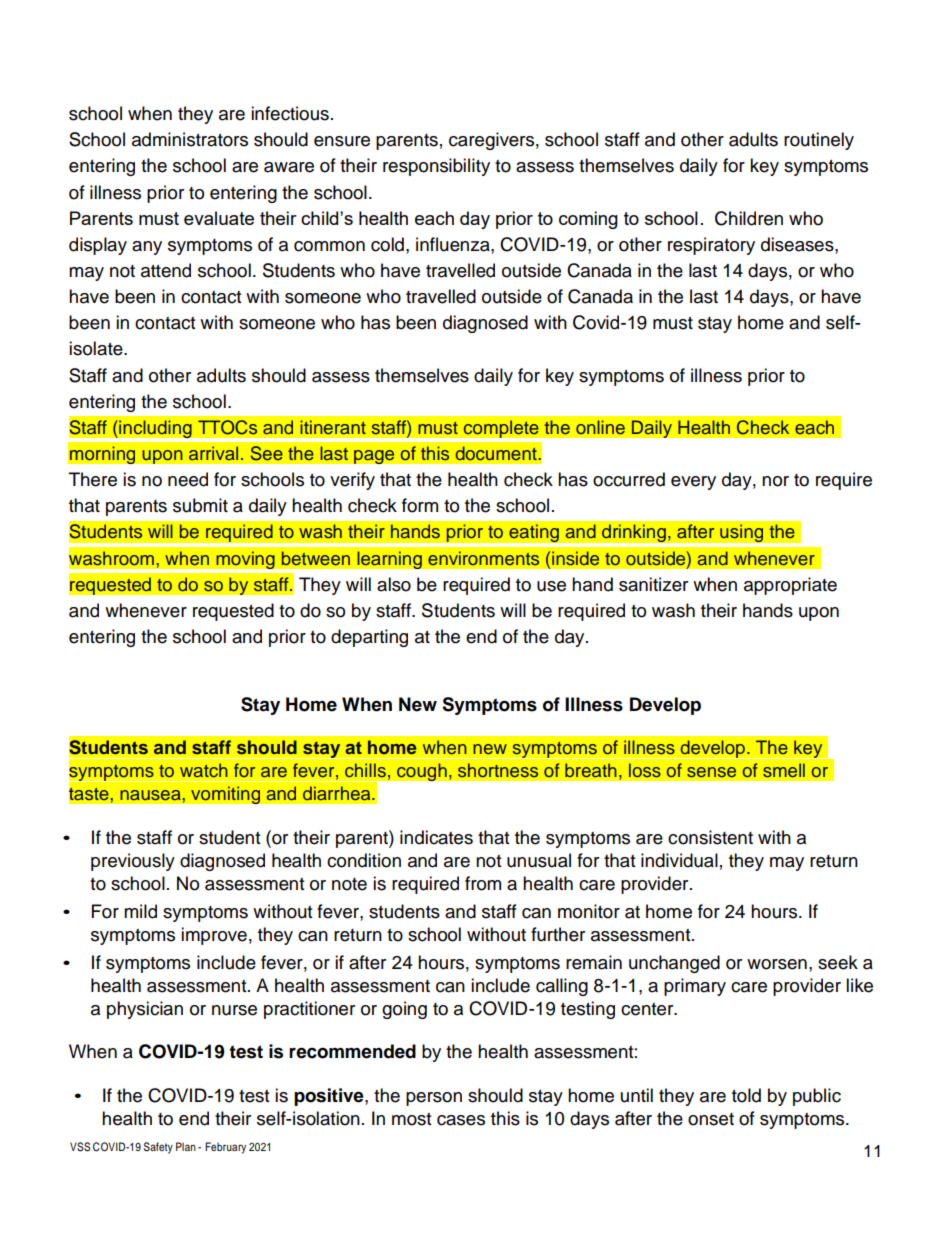 The height and width of the document is (1233, 952). I want to click on cases, so click(461, 1120).
